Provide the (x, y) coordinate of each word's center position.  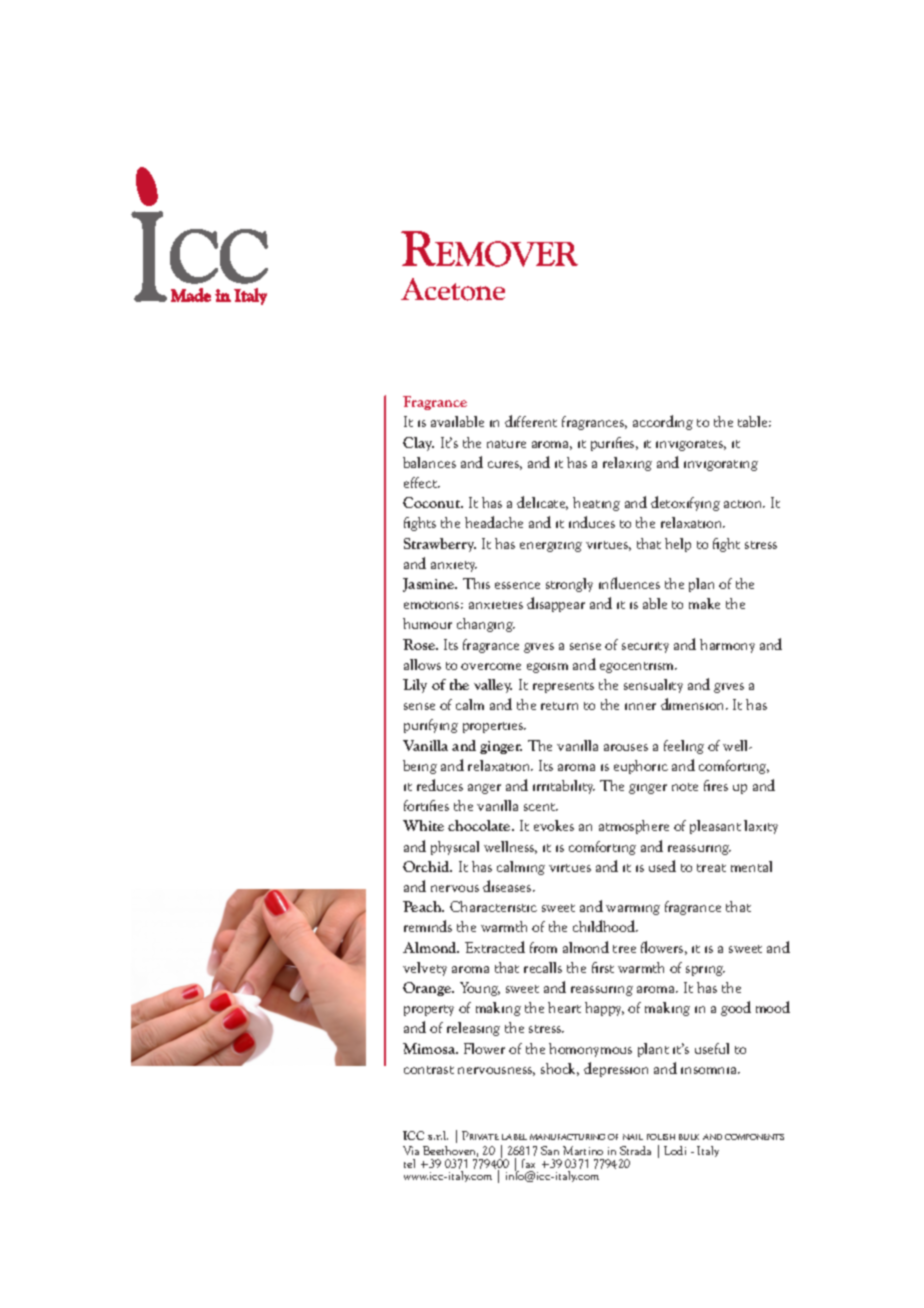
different (531, 421)
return (559, 706)
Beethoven (450, 1151)
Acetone (453, 289)
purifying (431, 726)
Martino (583, 1150)
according (663, 422)
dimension (694, 704)
